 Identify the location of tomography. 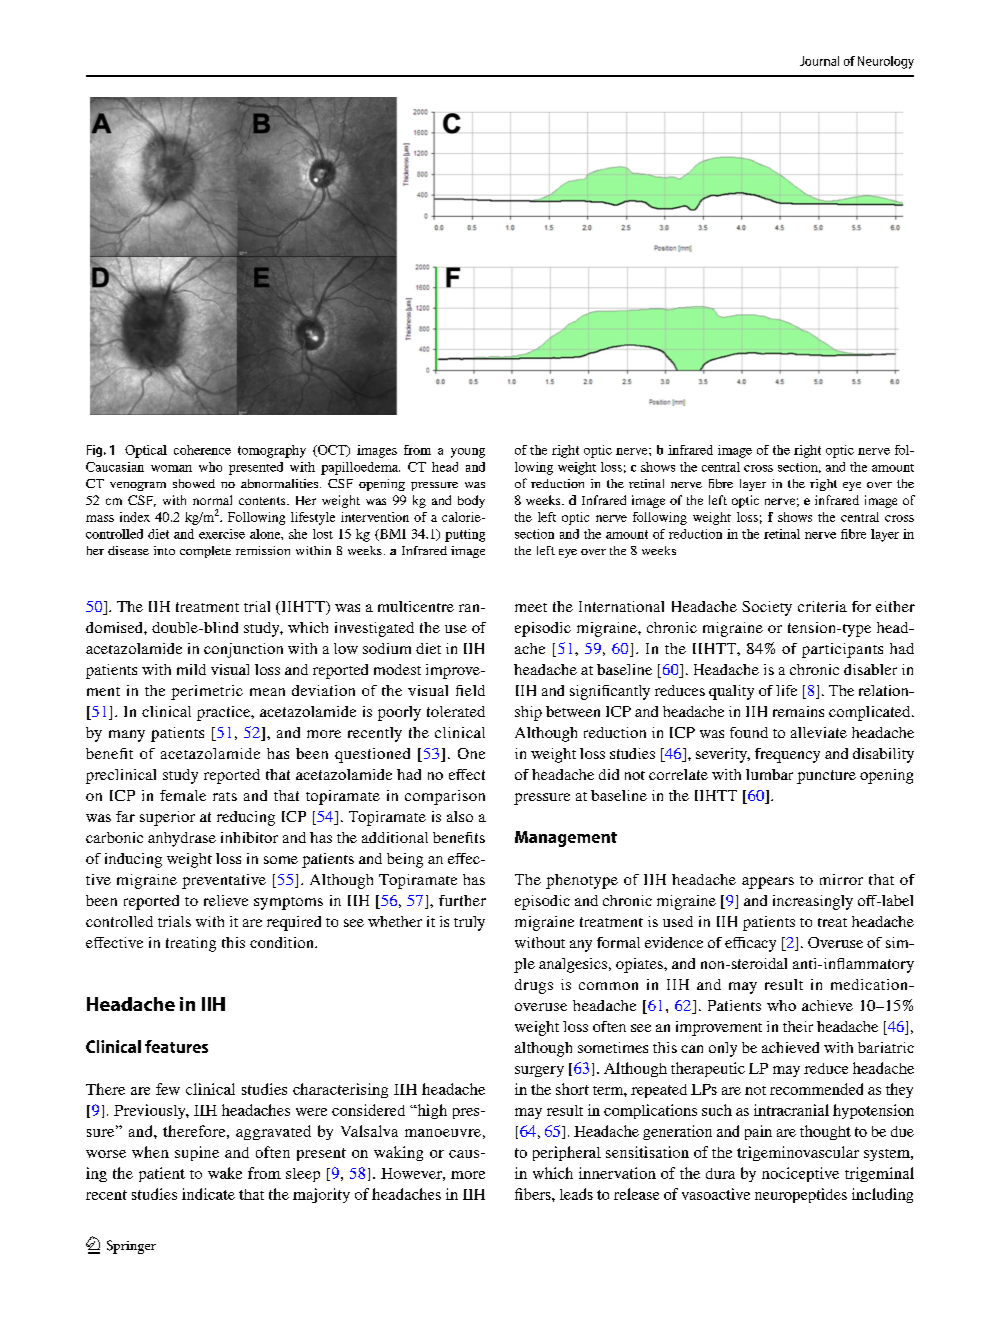
(272, 451).
